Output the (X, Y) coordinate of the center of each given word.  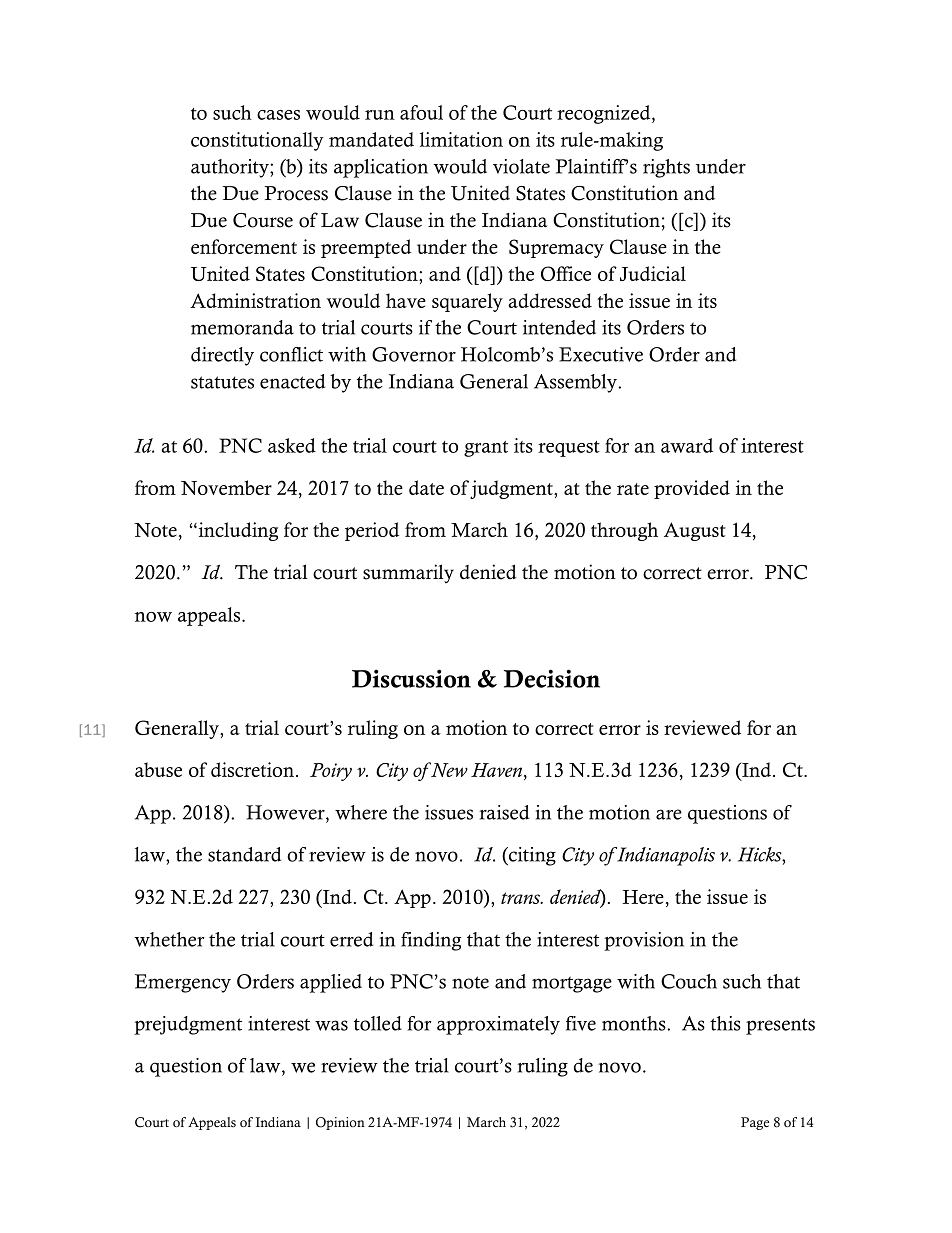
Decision (552, 678)
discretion (252, 769)
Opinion (340, 1123)
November (226, 487)
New (448, 769)
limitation (461, 139)
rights (666, 168)
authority (231, 168)
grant (486, 449)
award (687, 445)
